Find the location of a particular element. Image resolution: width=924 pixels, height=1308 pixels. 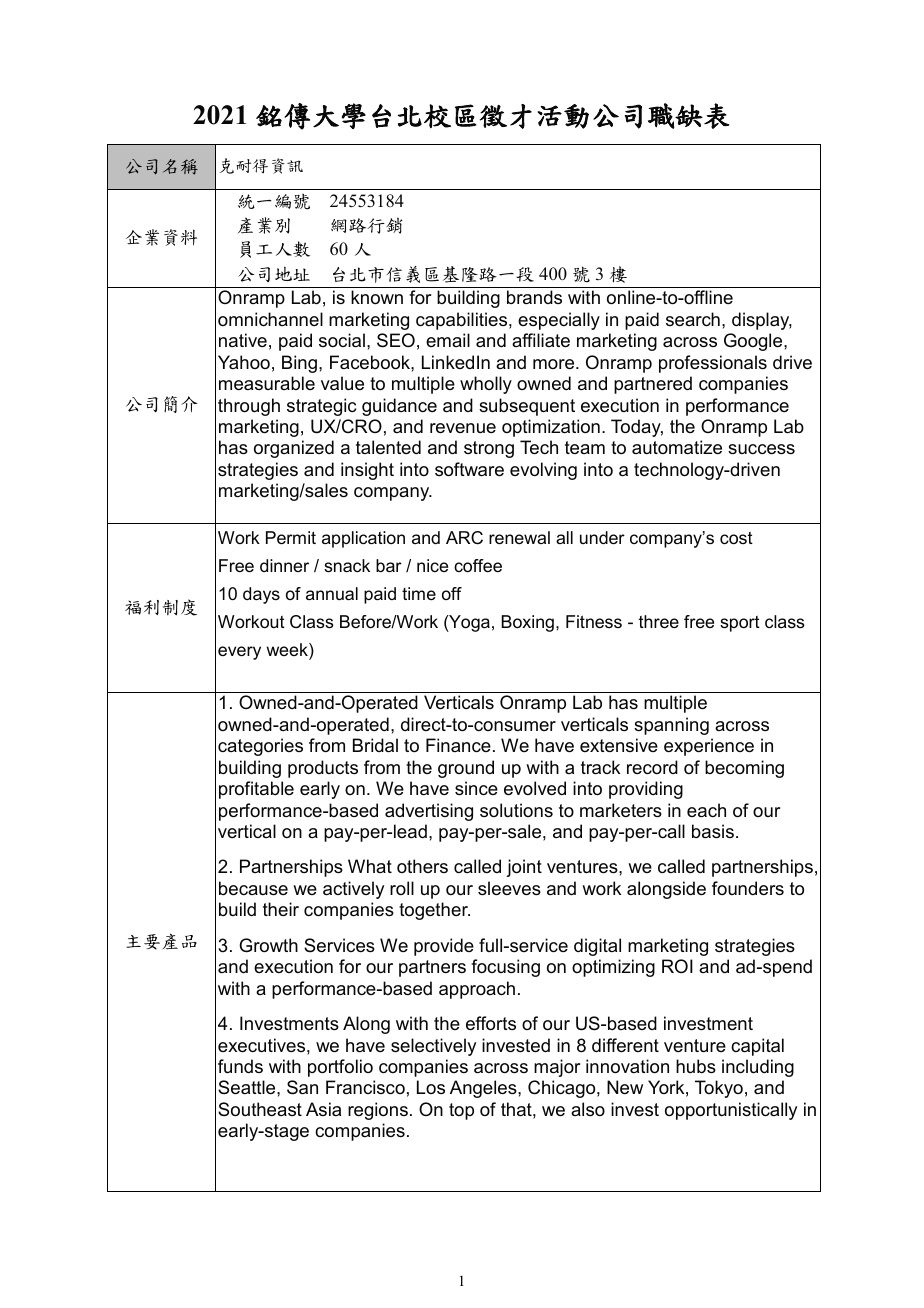

search is located at coordinates (693, 319).
